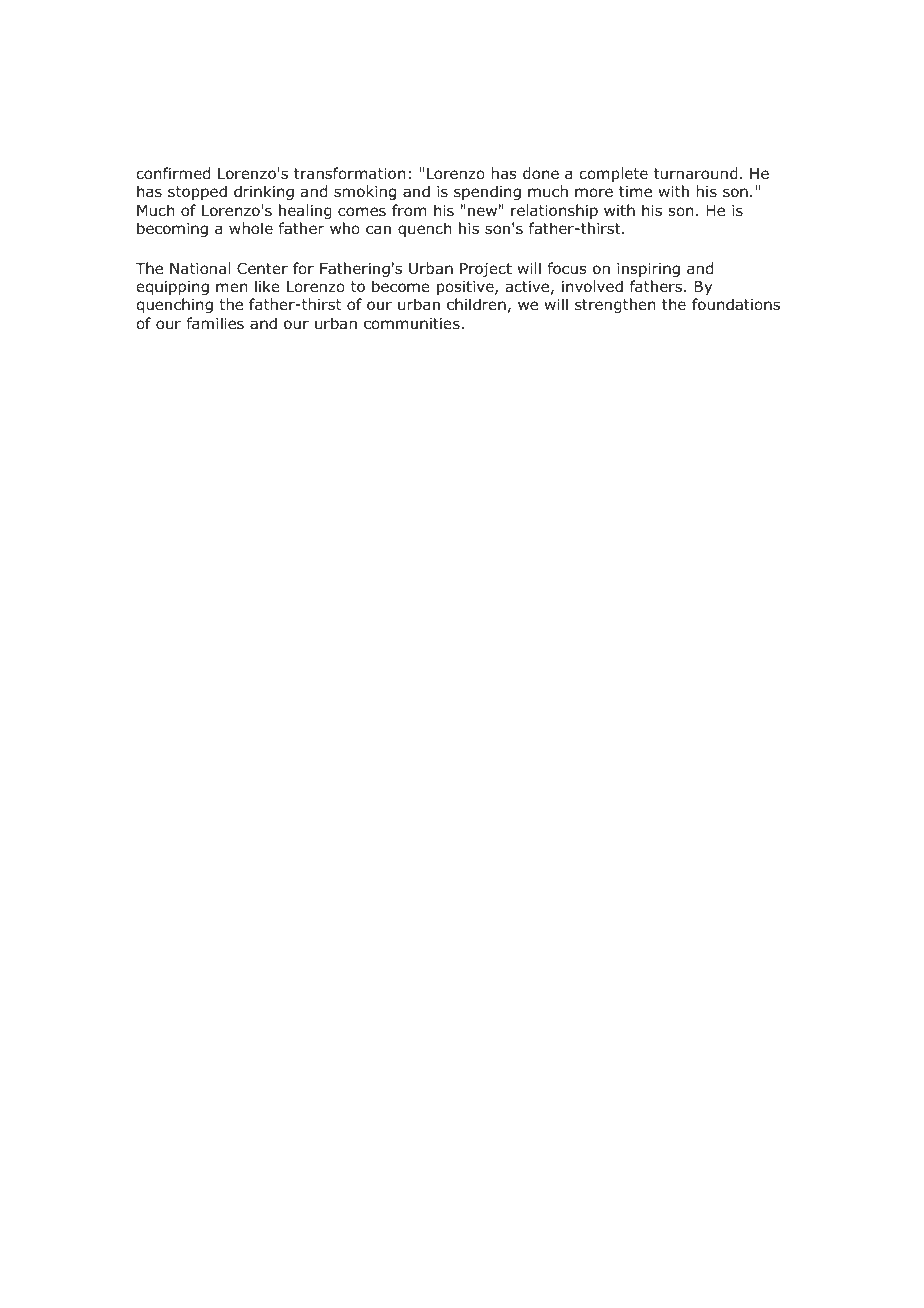 This page has width=924, height=1308. What do you see at coordinates (648, 270) in the page?
I see `inspiring` at bounding box center [648, 270].
